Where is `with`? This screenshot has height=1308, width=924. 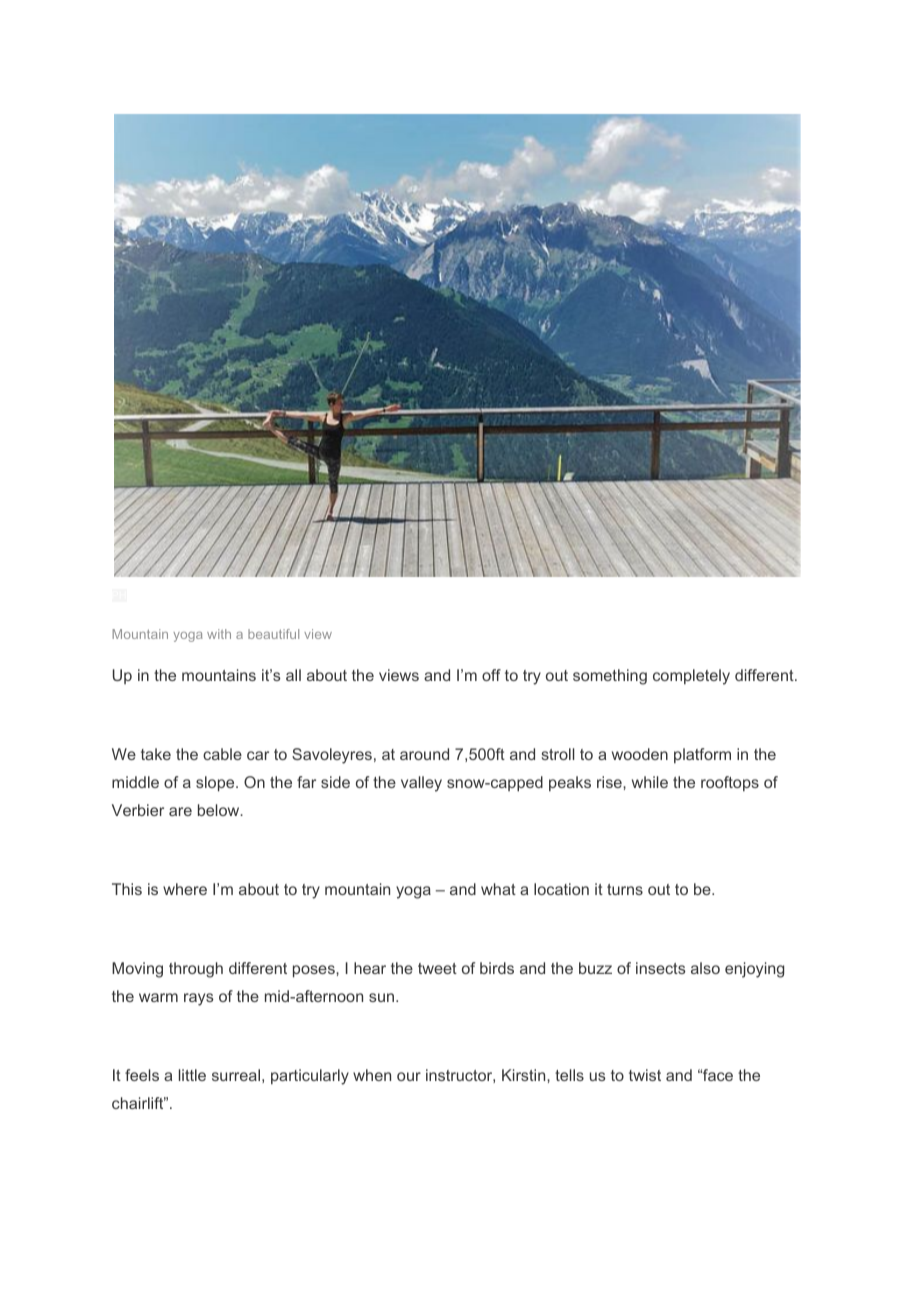 with is located at coordinates (219, 634).
